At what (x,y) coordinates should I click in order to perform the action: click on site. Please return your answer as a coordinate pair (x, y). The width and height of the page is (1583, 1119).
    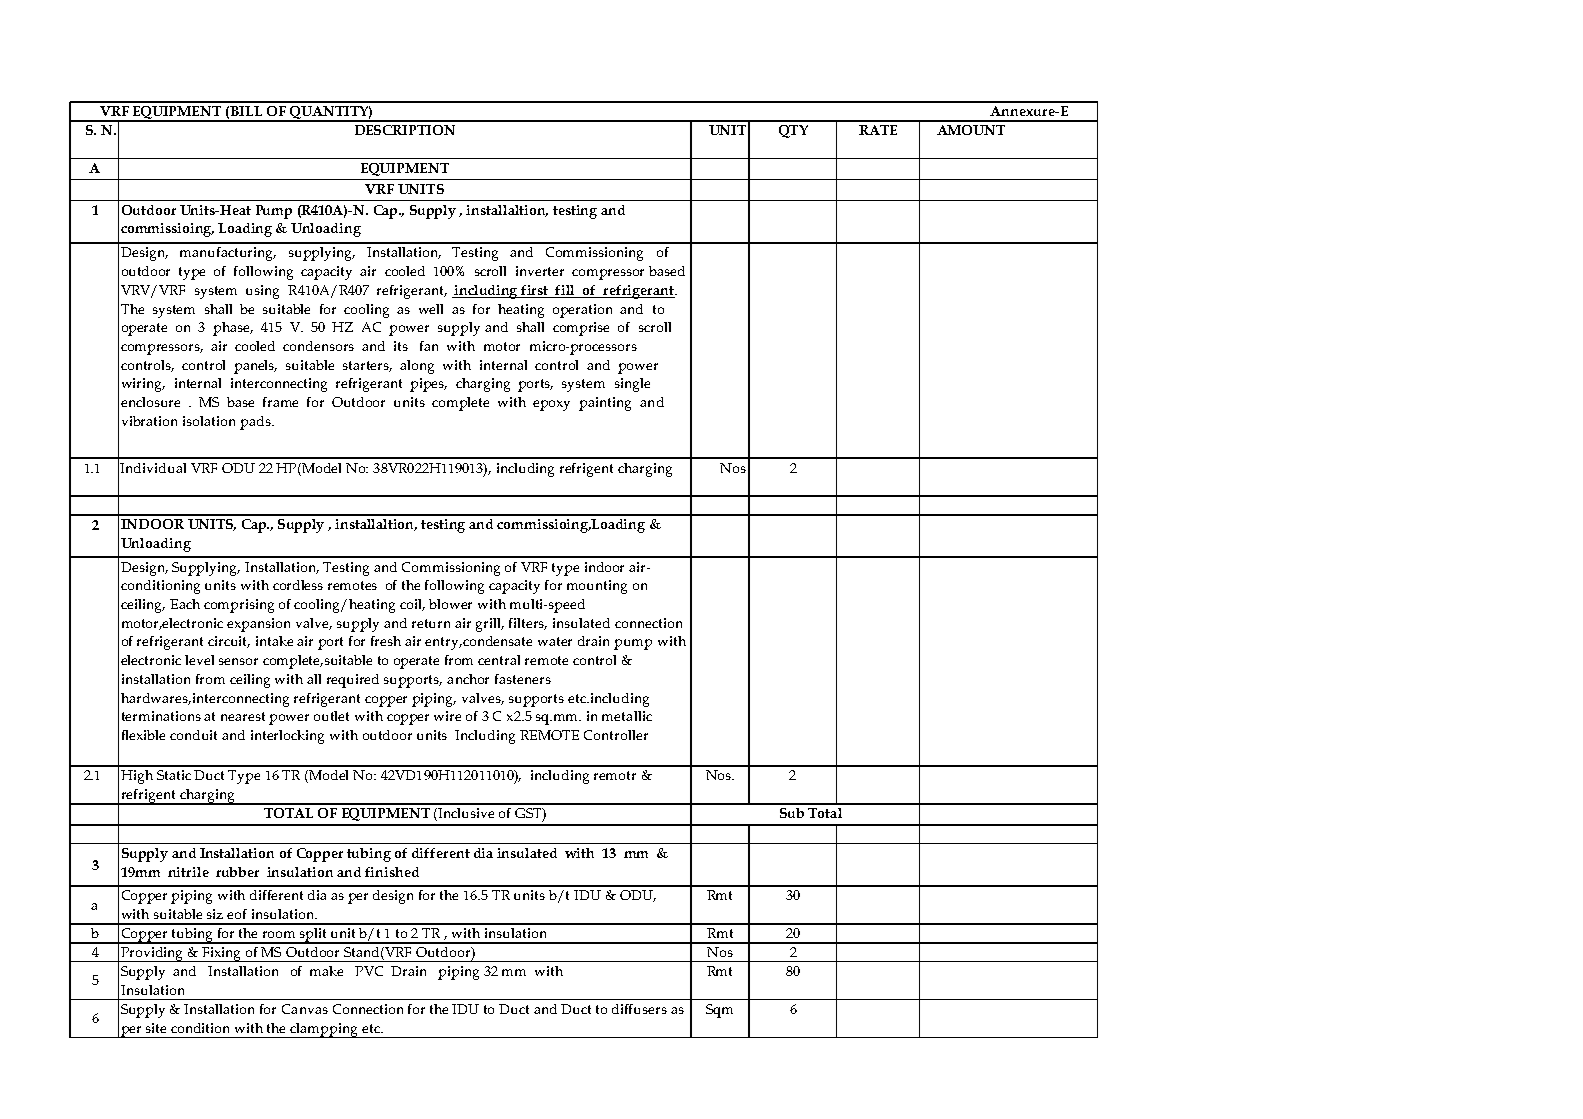
    Looking at the image, I should click on (156, 1028).
